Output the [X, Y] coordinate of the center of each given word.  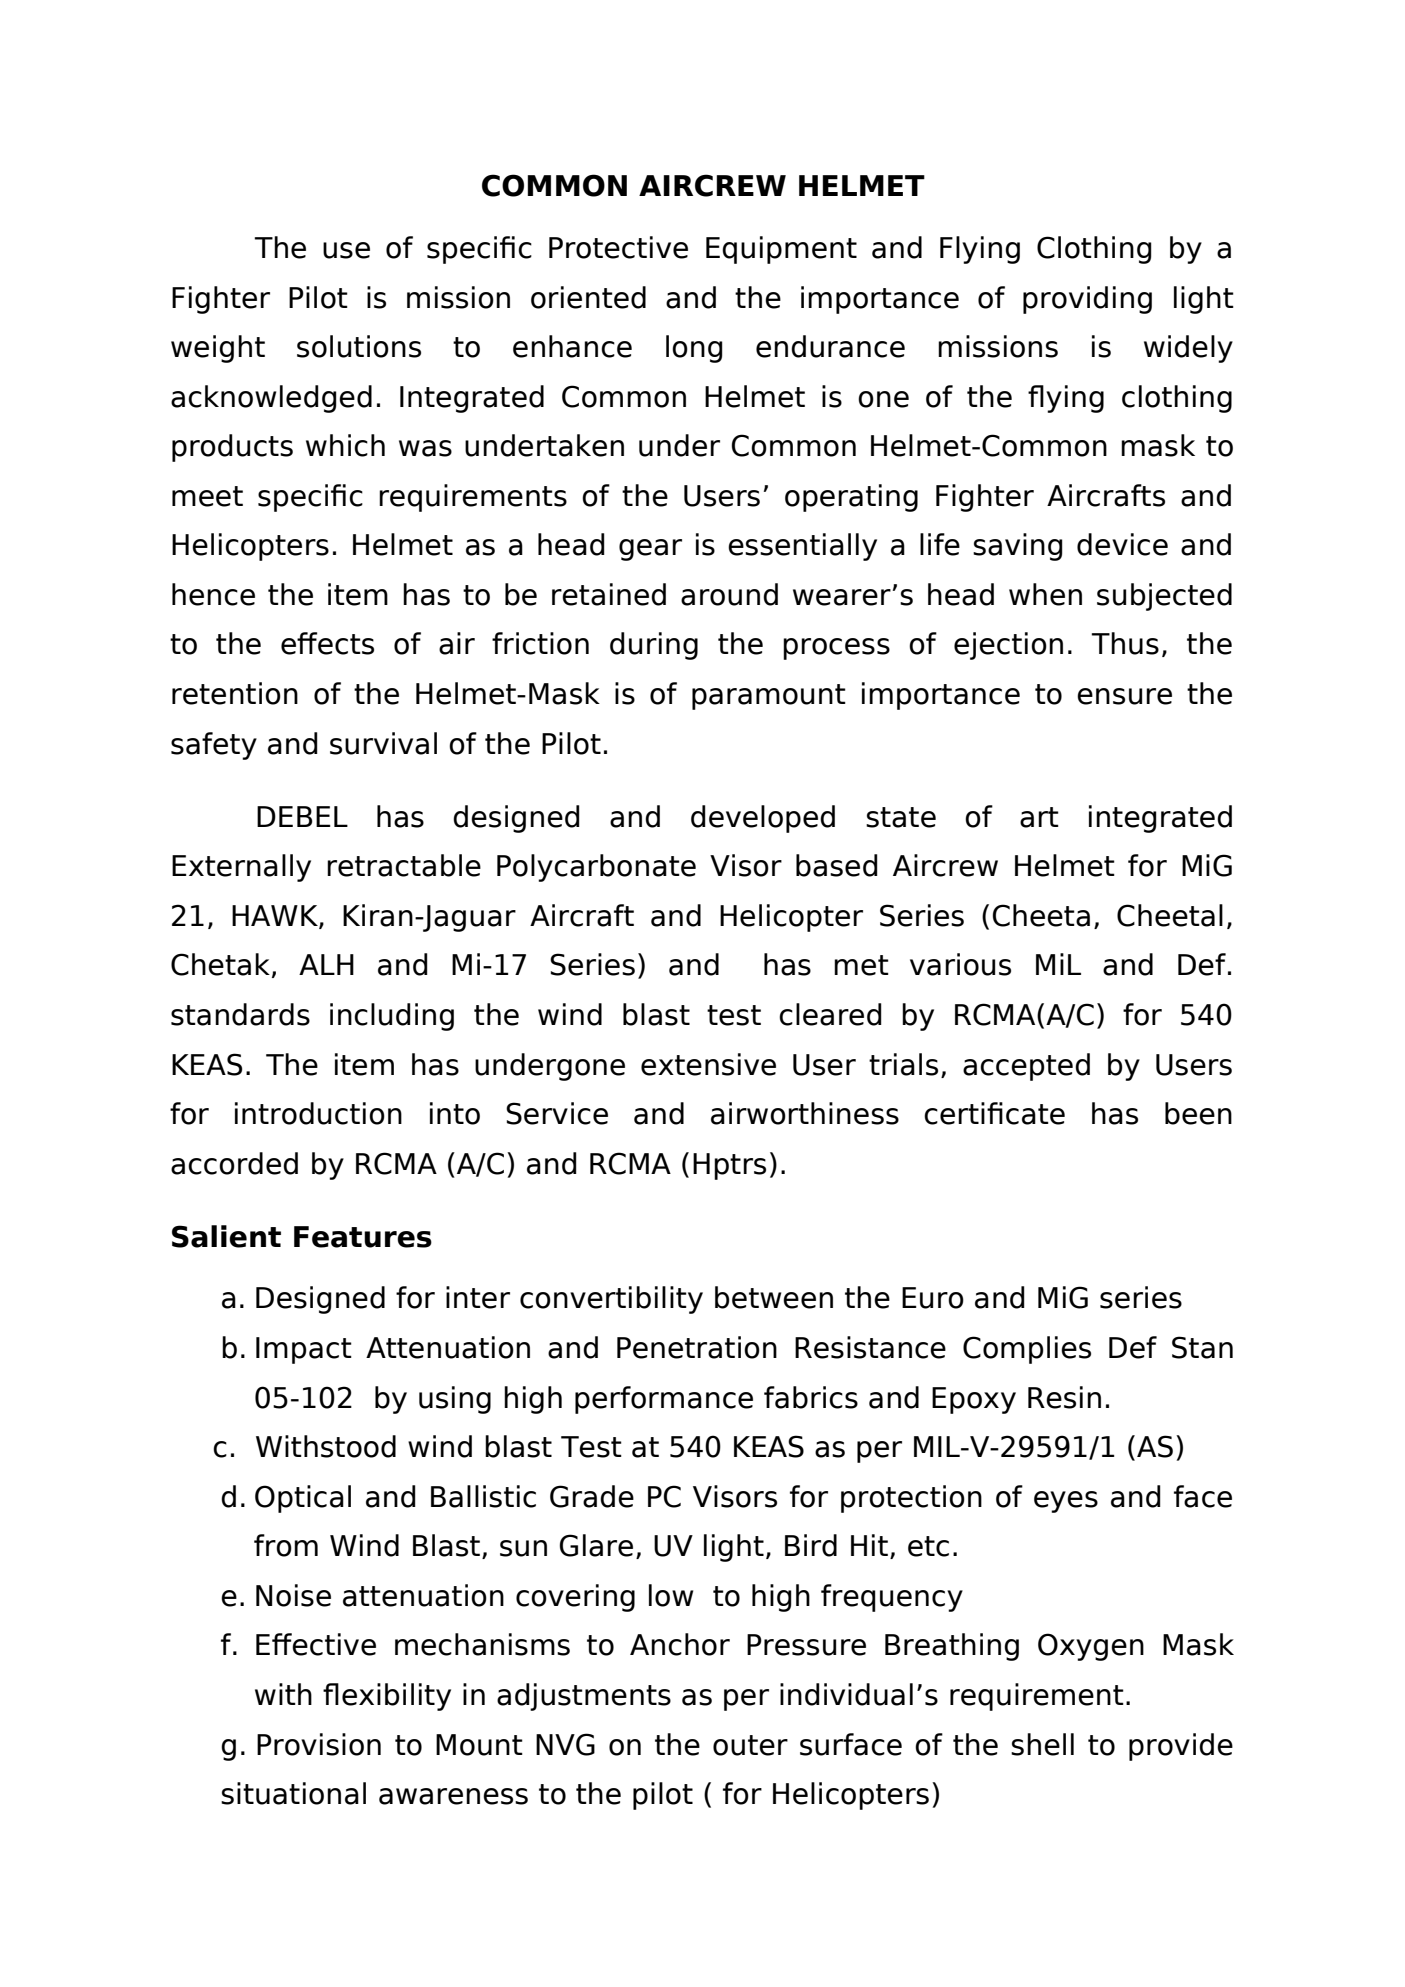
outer [750, 1745]
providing [1087, 300]
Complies [1027, 1350]
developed [763, 819]
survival [383, 743]
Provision [319, 1744]
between [774, 1297]
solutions [359, 346]
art [1039, 817]
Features [363, 1237]
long [694, 349]
